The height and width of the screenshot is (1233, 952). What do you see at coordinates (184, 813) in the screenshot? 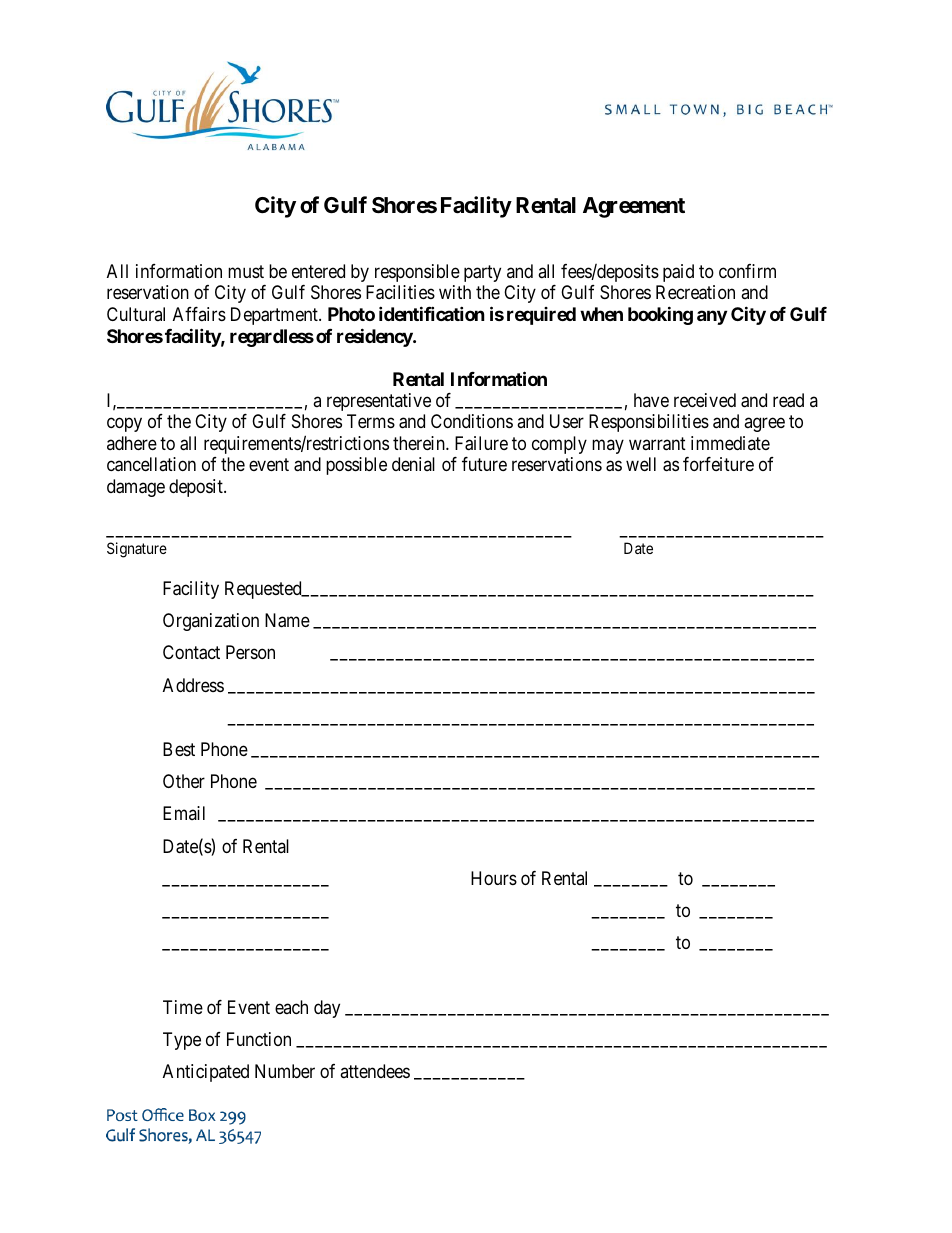
I see `Email` at bounding box center [184, 813].
